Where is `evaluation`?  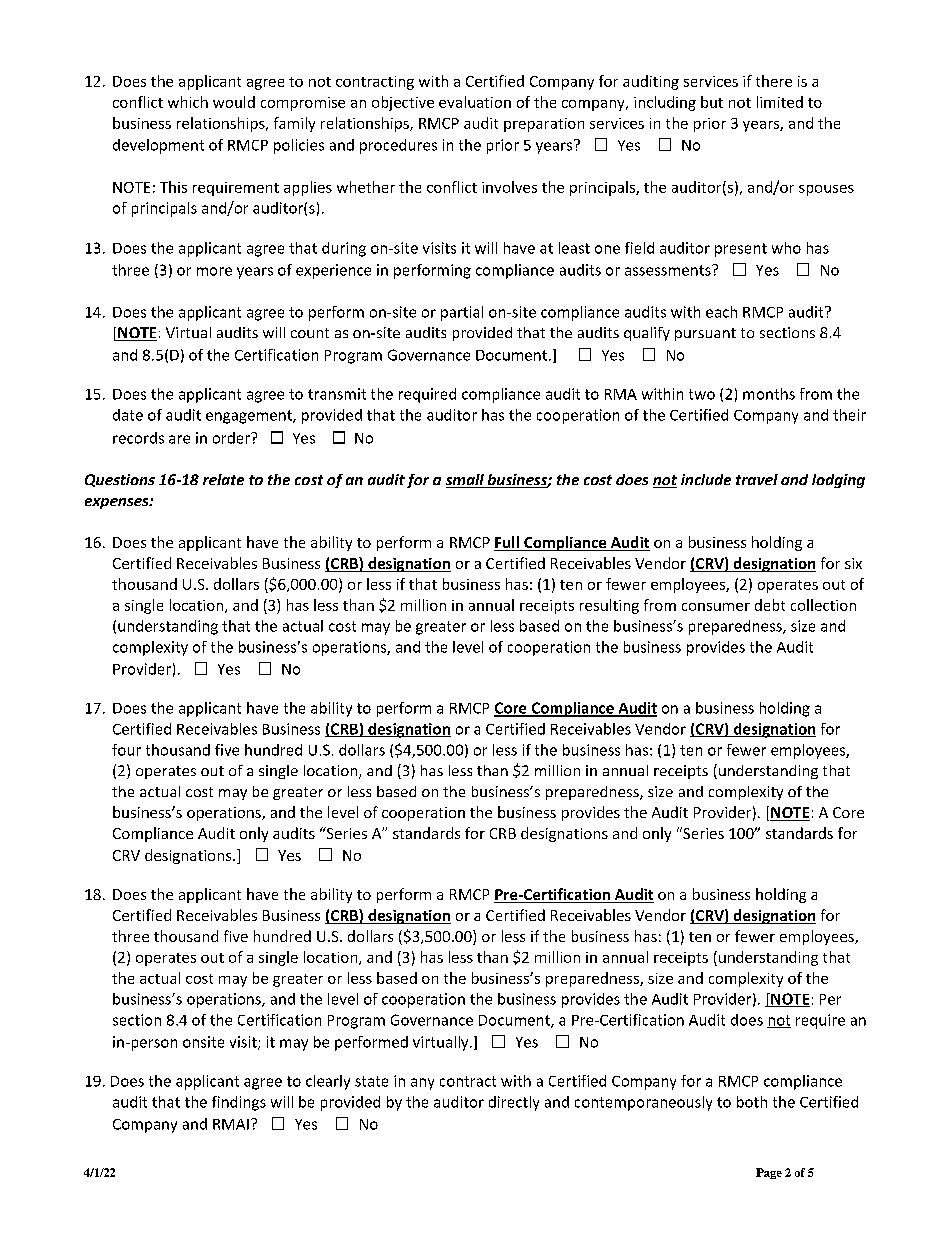
evaluation is located at coordinates (475, 102).
